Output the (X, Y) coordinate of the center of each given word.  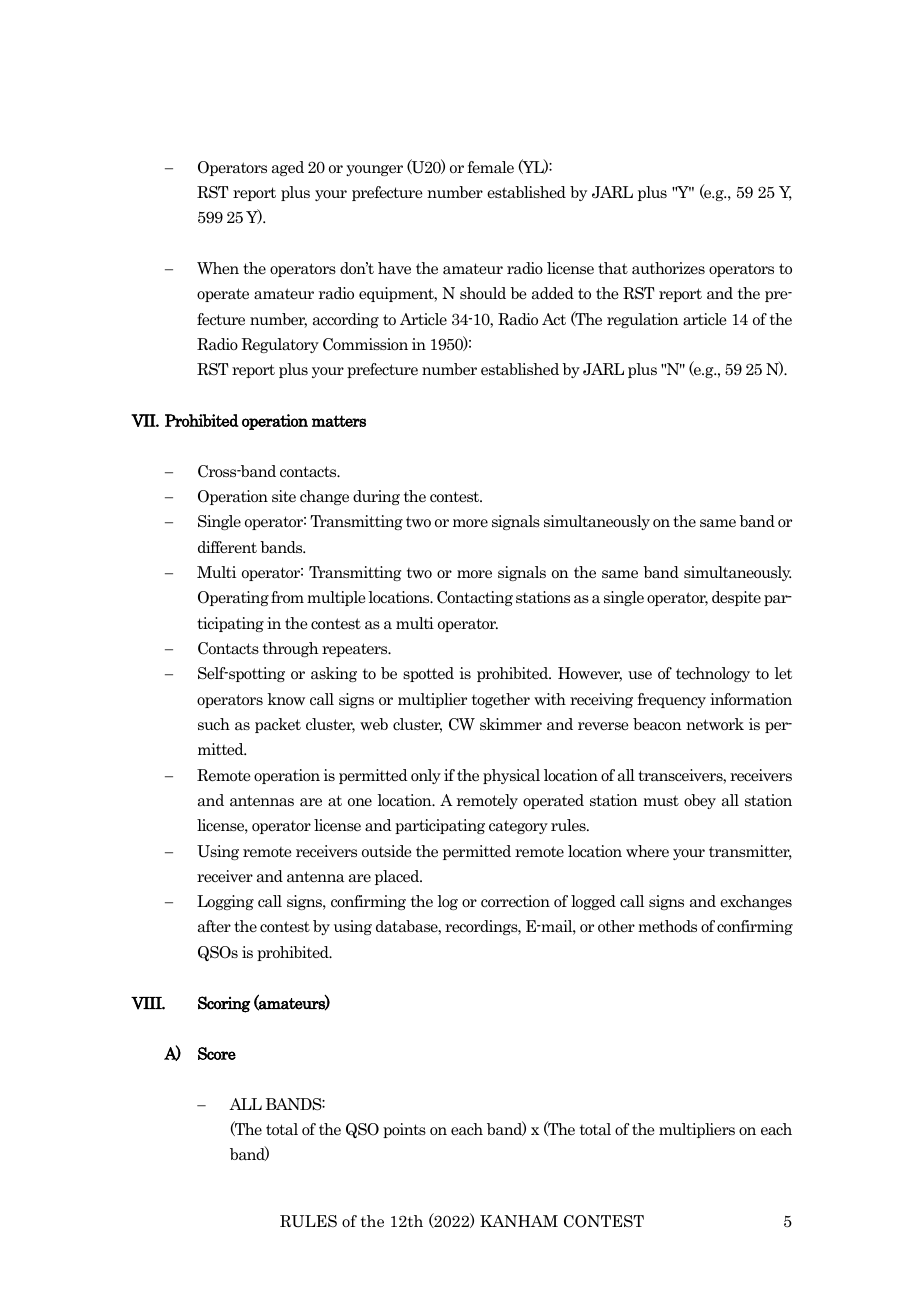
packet (278, 725)
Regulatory (280, 345)
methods (667, 926)
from (287, 597)
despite (736, 598)
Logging (225, 902)
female (490, 167)
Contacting (475, 598)
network (715, 724)
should (483, 293)
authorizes (668, 268)
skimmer (511, 724)
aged (288, 168)
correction (515, 901)
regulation (643, 320)
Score (217, 1053)
